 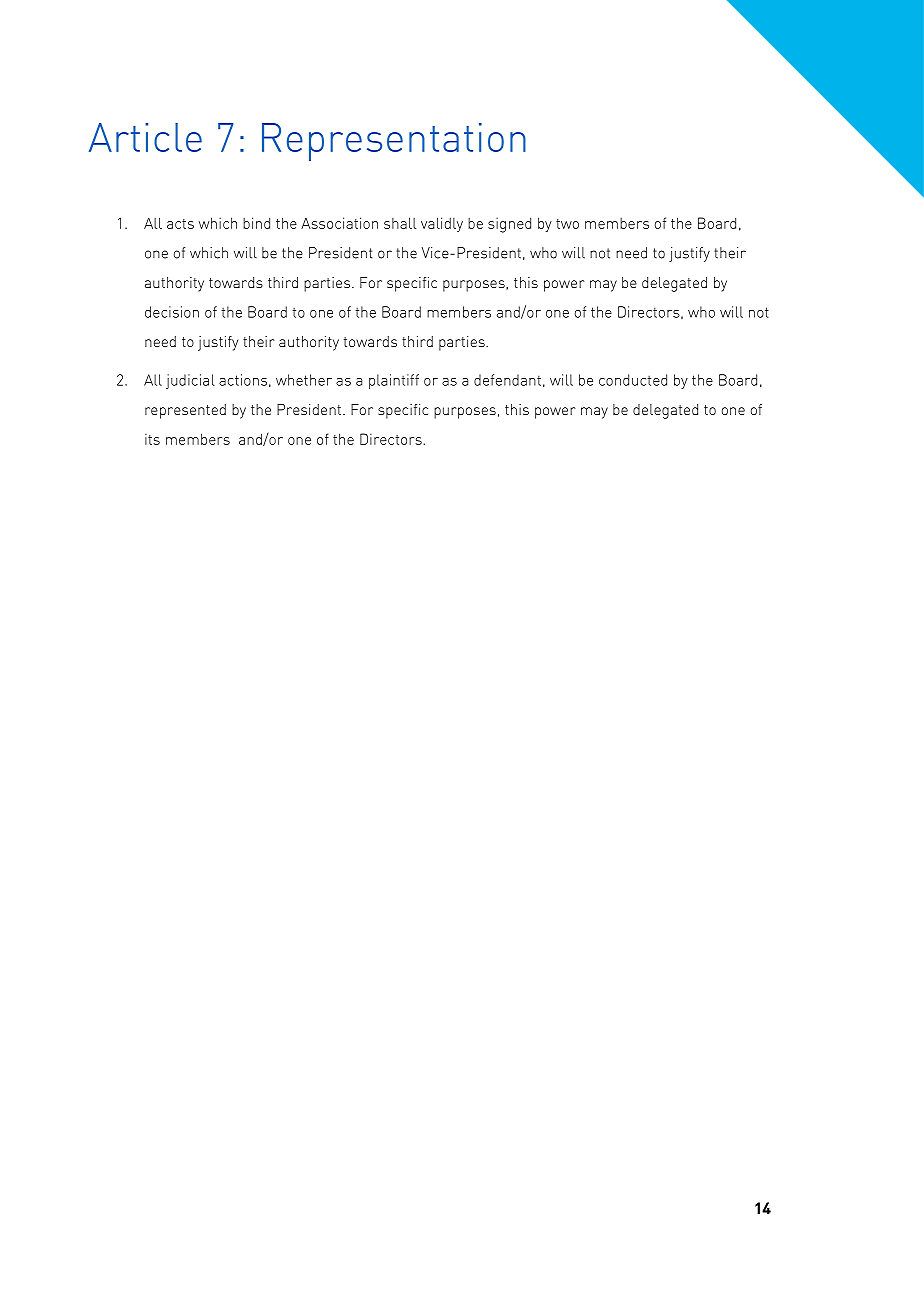 What do you see at coordinates (633, 380) in the image?
I see `conducted` at bounding box center [633, 380].
